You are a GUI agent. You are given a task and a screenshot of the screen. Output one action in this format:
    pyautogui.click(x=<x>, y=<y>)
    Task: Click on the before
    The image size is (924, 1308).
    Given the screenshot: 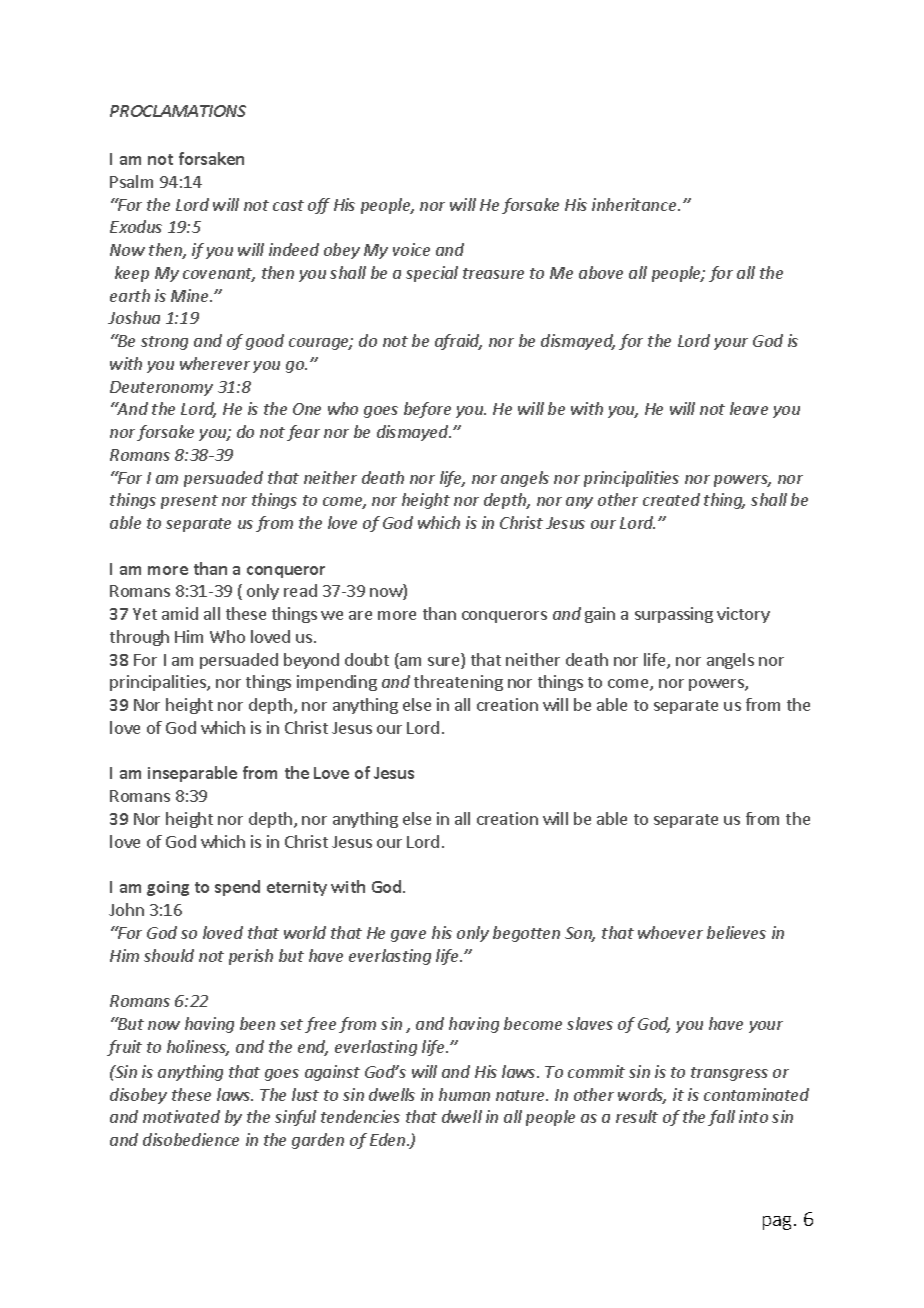 What is the action you would take?
    pyautogui.click(x=427, y=410)
